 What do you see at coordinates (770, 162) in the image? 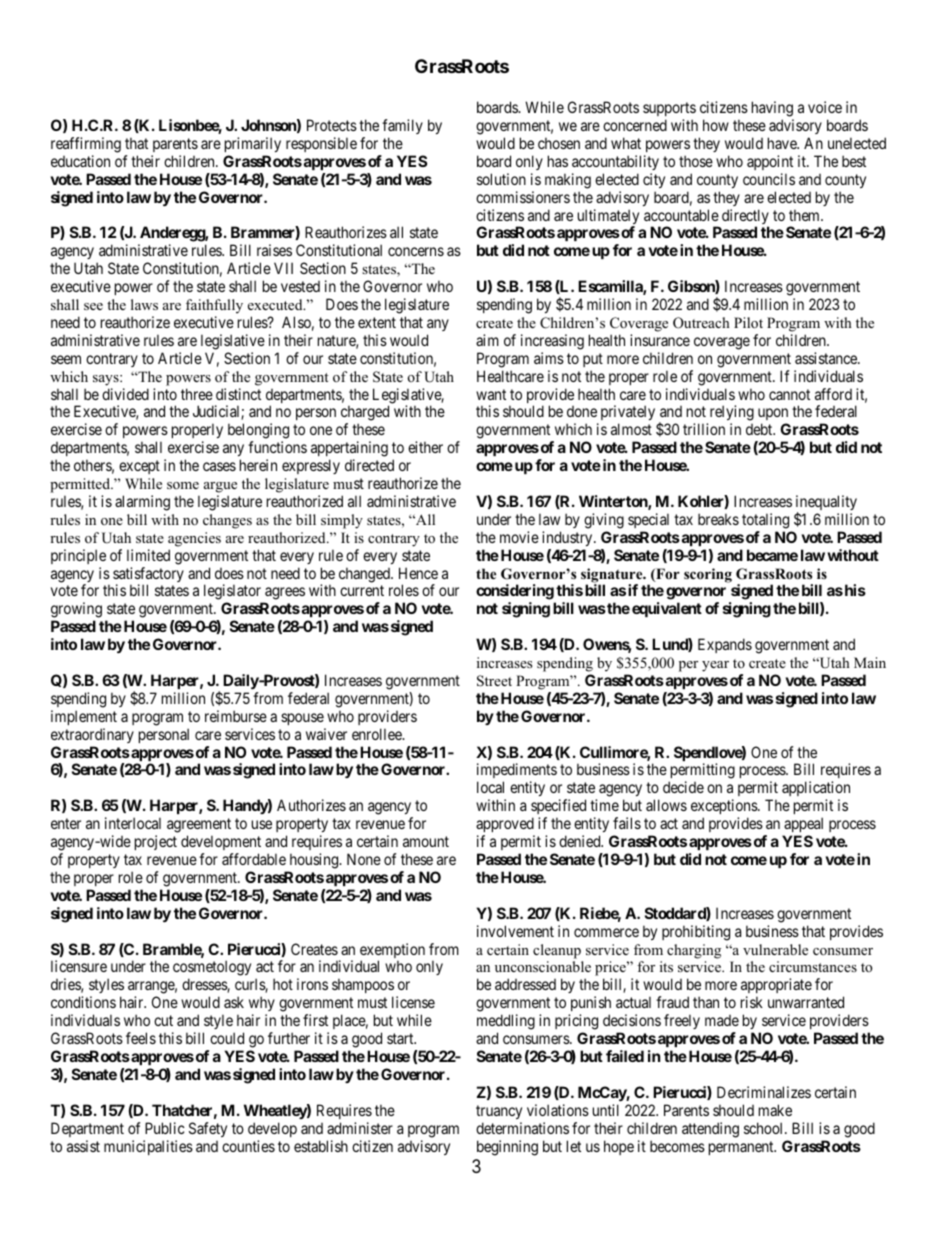
I see `appoint` at bounding box center [770, 162].
